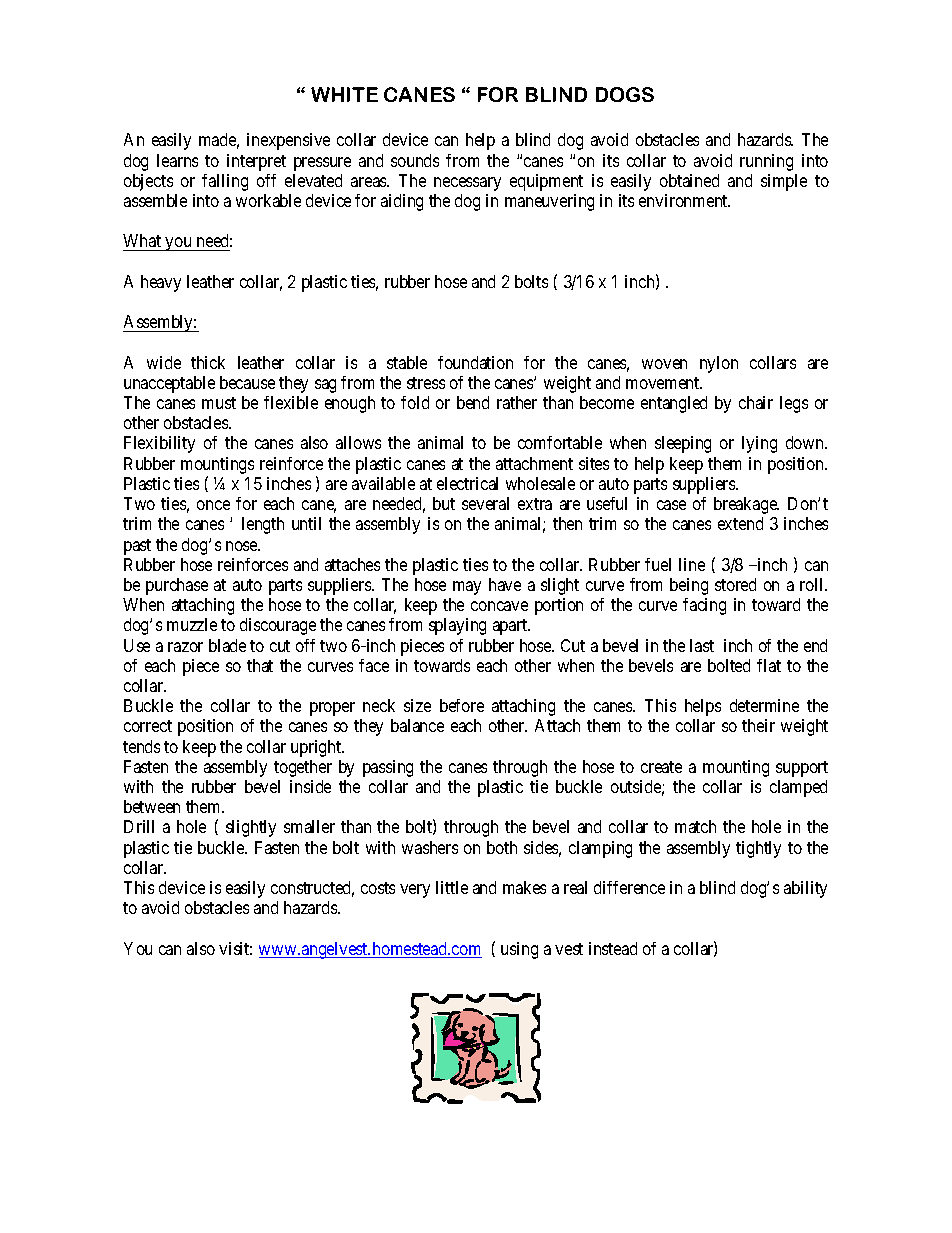 Image resolution: width=952 pixels, height=1233 pixels. I want to click on extend, so click(740, 523).
